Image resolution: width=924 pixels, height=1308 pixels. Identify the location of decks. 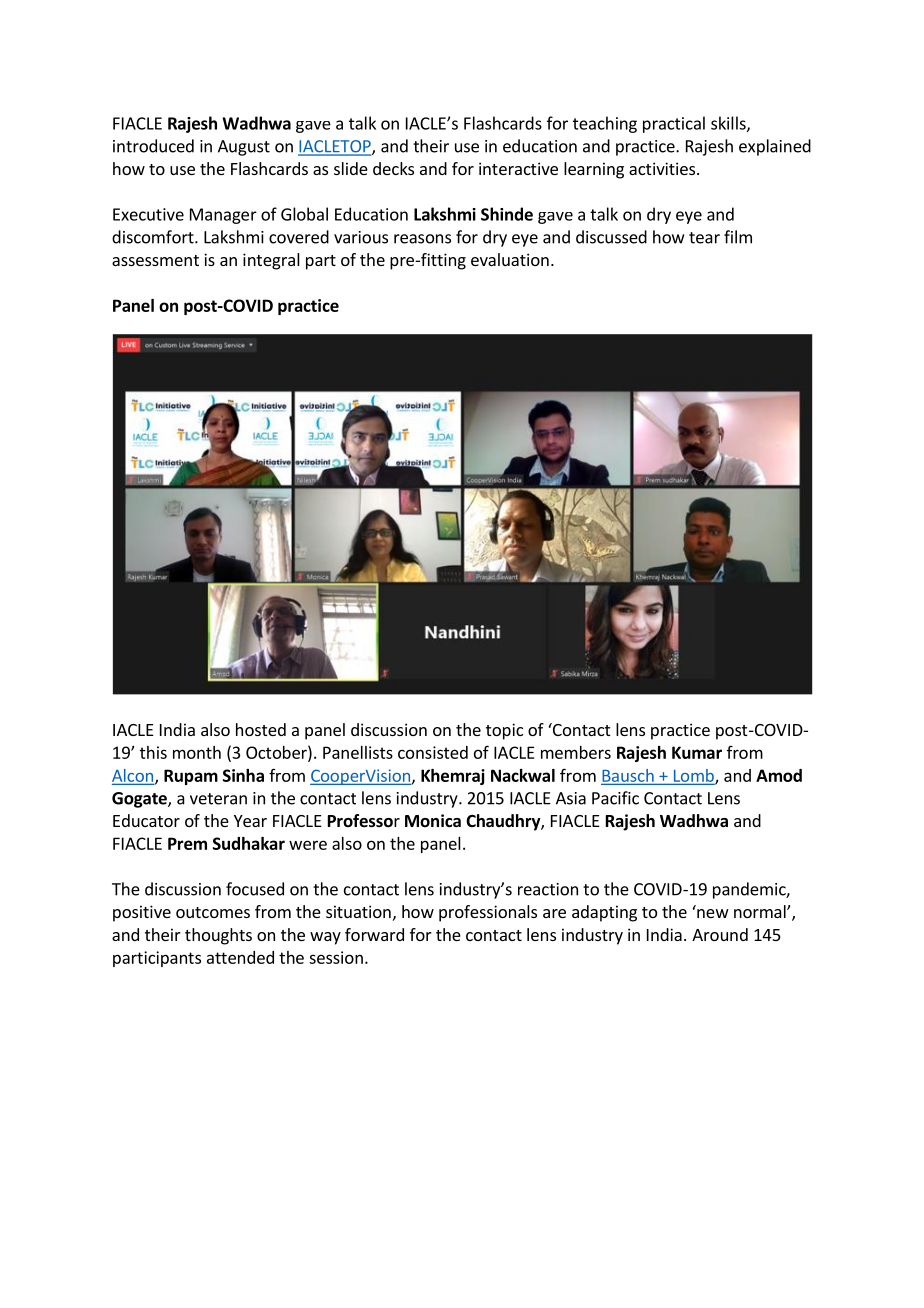
(393, 168).
